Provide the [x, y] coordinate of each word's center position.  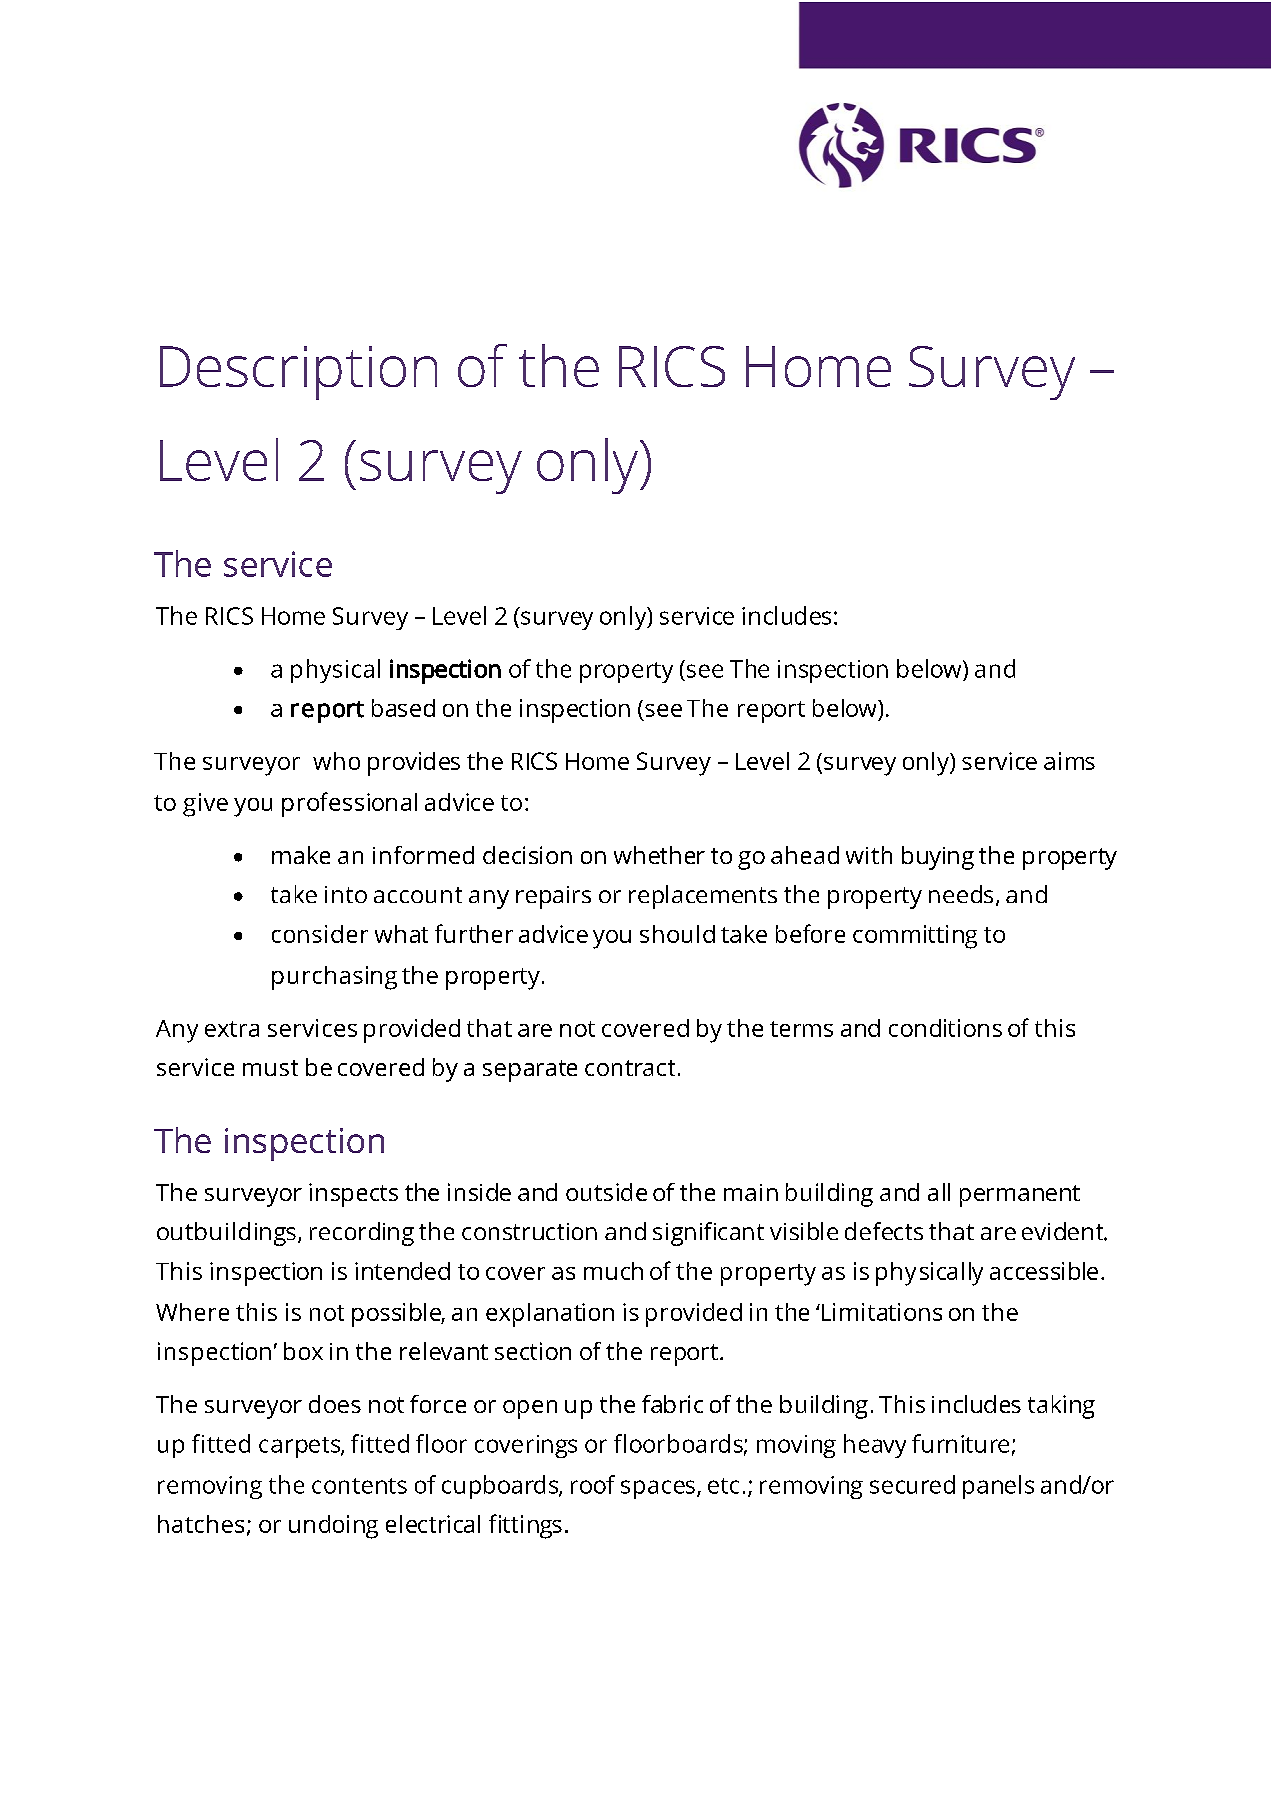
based [403, 708]
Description [298, 373]
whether [659, 855]
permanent [1020, 1196]
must [270, 1068]
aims [1069, 761]
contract [630, 1068]
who [336, 761]
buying [938, 858]
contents [359, 1486]
